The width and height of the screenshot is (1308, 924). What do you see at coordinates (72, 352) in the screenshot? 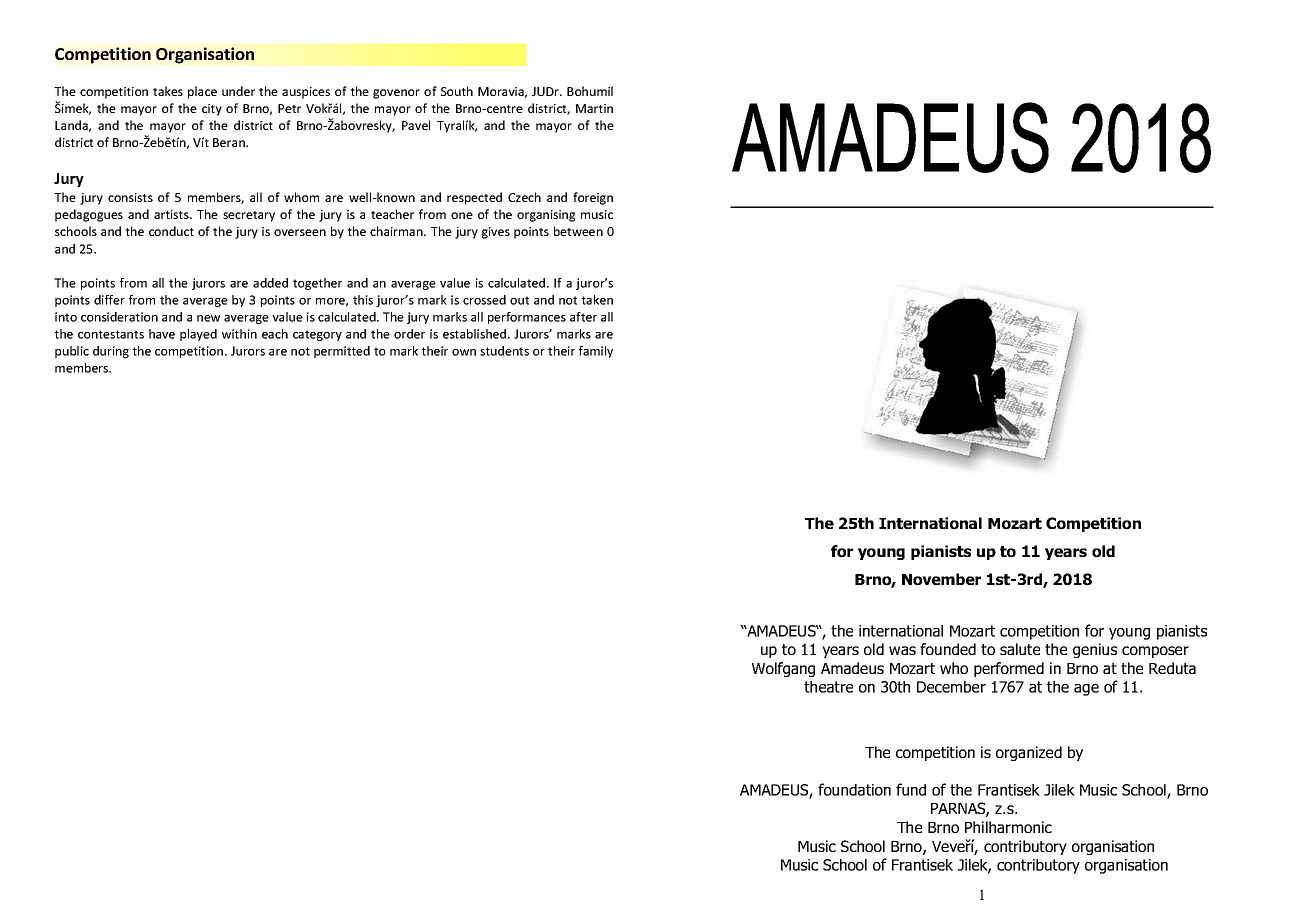
I see `public` at bounding box center [72, 352].
